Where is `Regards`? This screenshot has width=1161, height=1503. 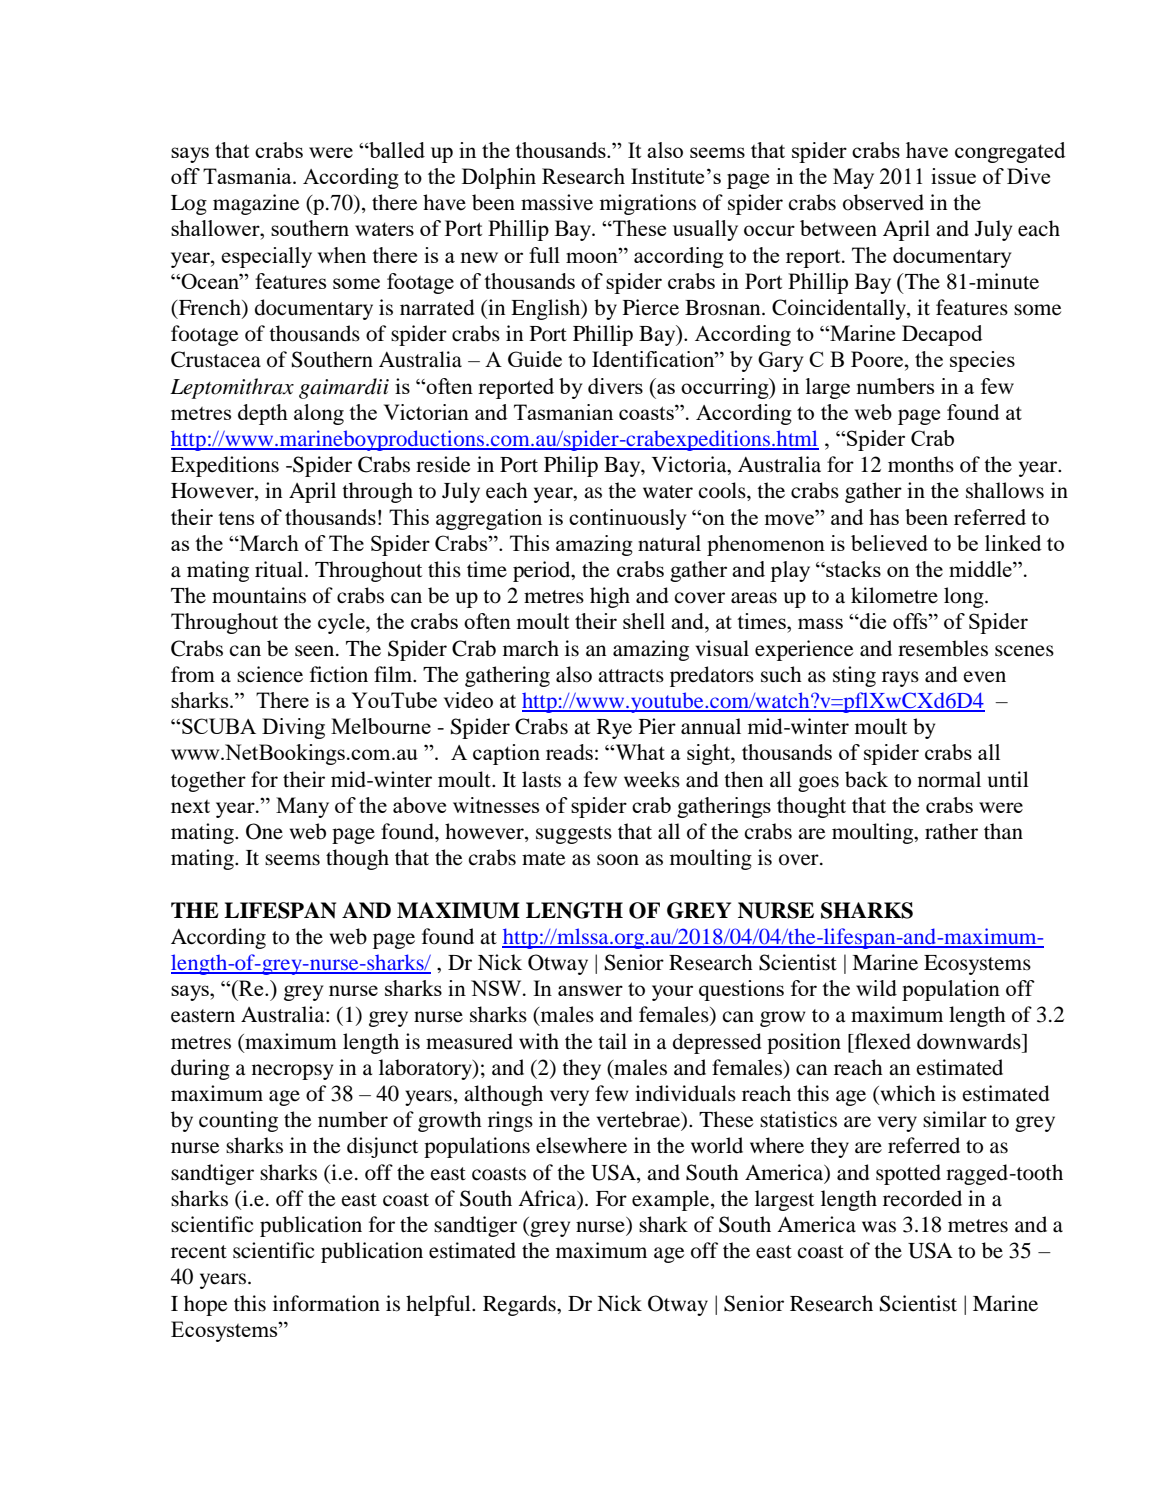
Regards is located at coordinates (520, 1305).
